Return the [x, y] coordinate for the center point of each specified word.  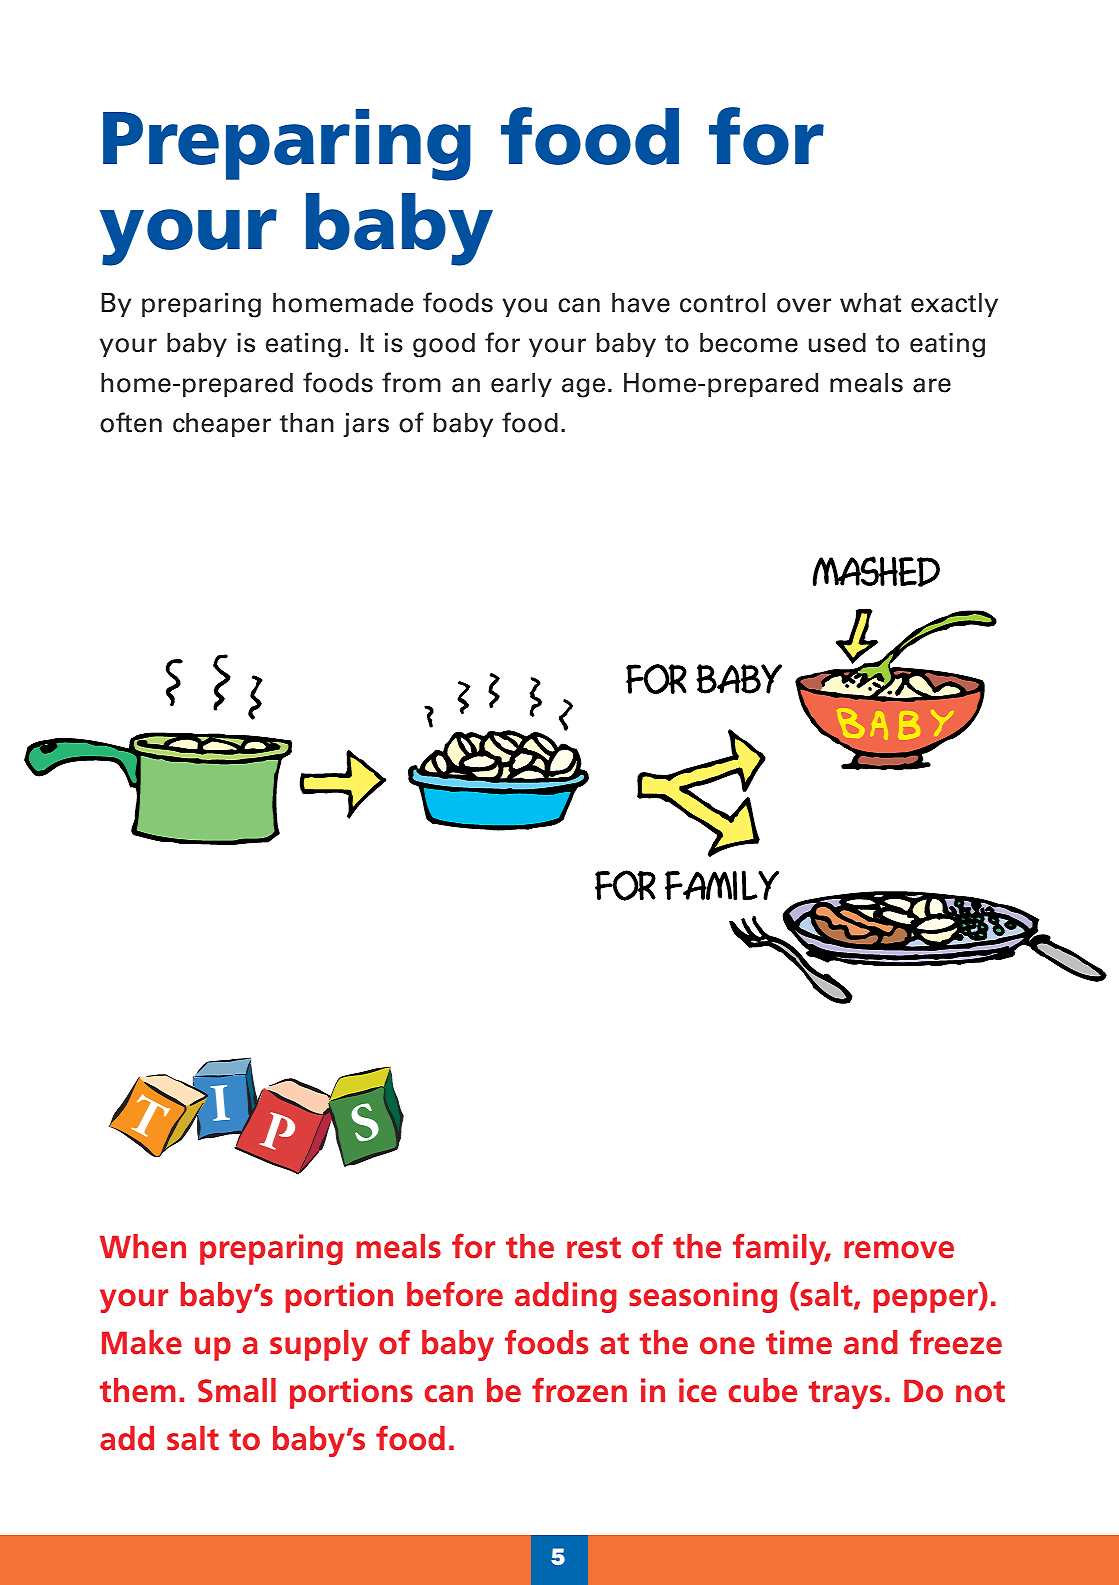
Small [237, 1390]
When [143, 1246]
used [837, 343]
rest [594, 1248]
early [521, 385]
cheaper [222, 425]
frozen [579, 1390]
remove [899, 1250]
